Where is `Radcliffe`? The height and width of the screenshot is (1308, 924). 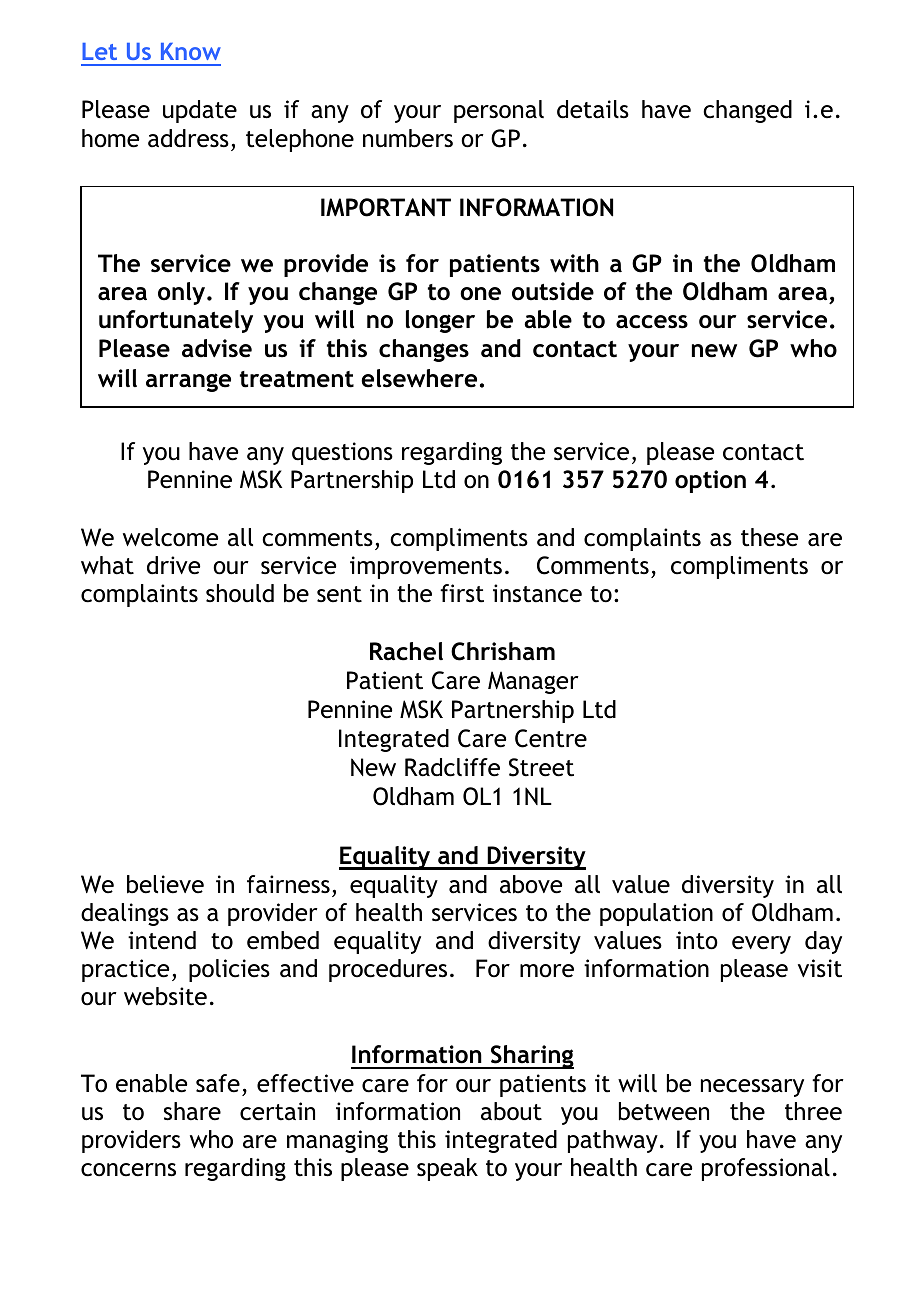 Radcliffe is located at coordinates (452, 767).
